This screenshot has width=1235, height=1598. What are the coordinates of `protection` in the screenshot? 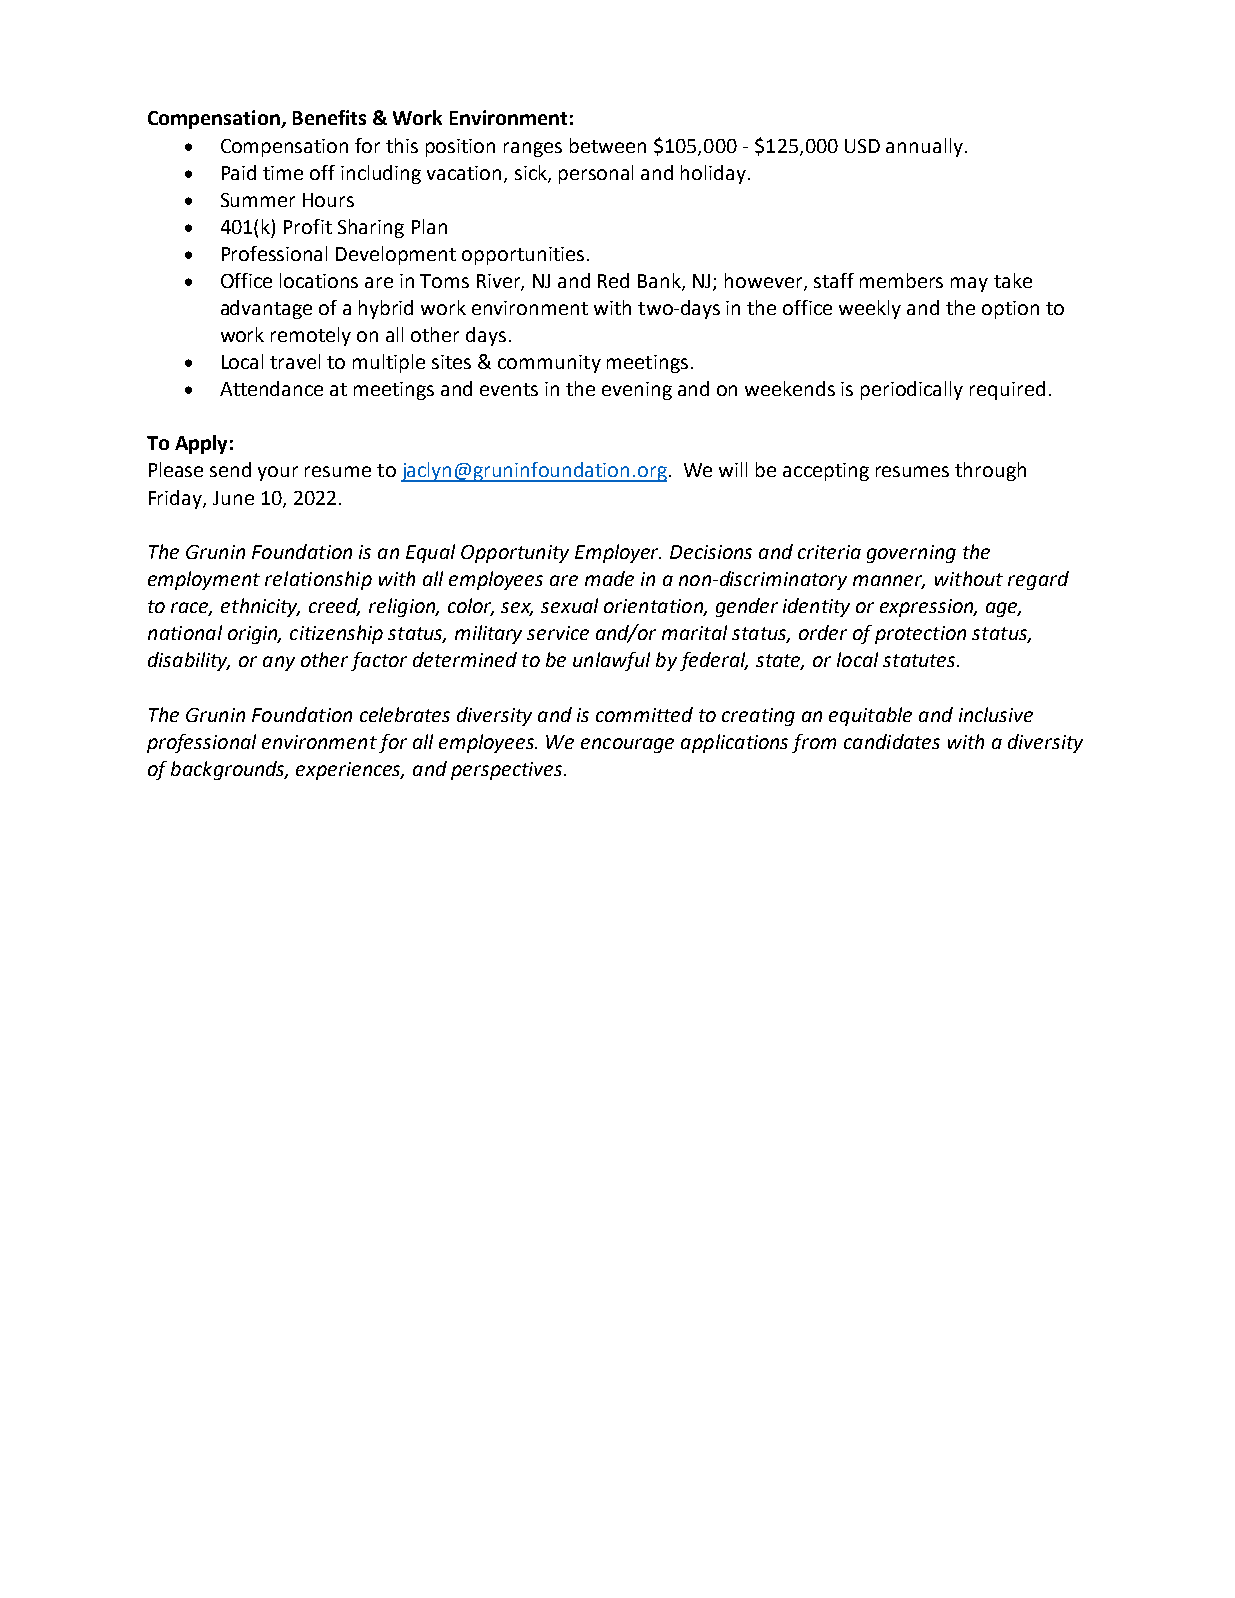 It's located at (920, 635).
